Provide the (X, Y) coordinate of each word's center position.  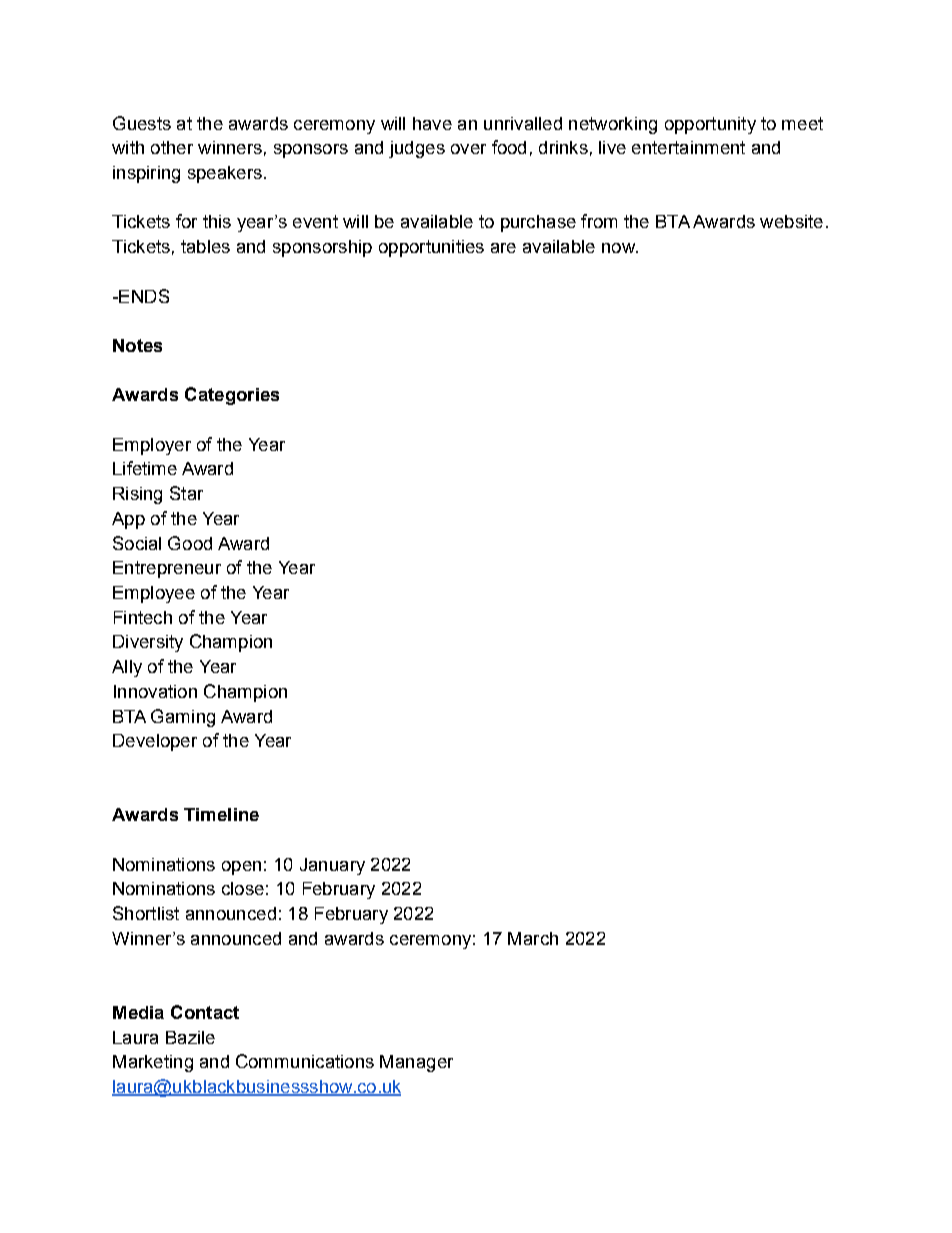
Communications (305, 1061)
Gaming (183, 718)
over (468, 149)
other (172, 147)
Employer (152, 446)
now (619, 248)
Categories (232, 396)
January (332, 866)
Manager (416, 1063)
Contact (205, 1012)
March (533, 938)
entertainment (688, 147)
